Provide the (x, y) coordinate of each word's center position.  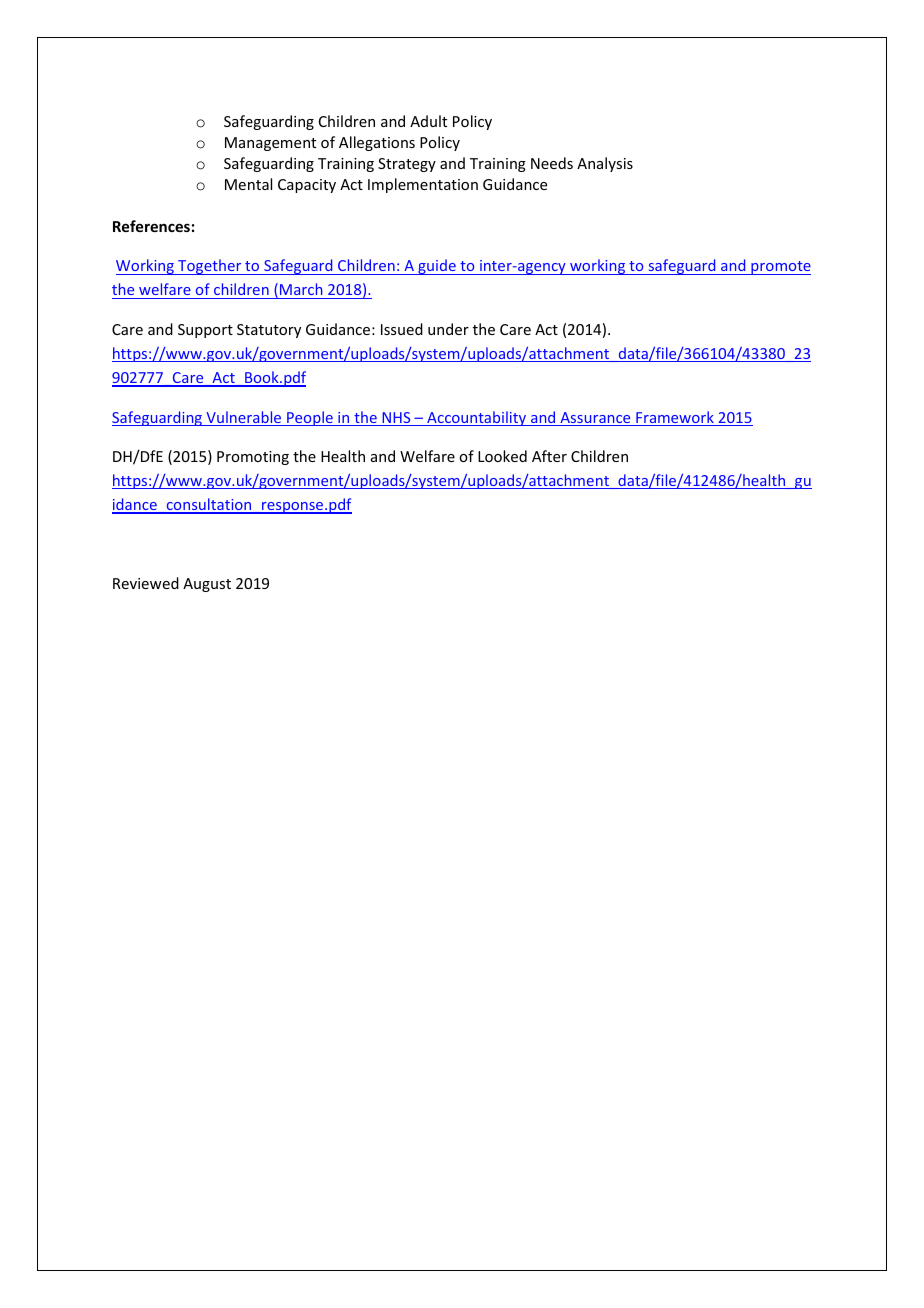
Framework (675, 418)
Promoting (253, 458)
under (448, 329)
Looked (502, 456)
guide (437, 267)
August (207, 585)
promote (780, 268)
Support (205, 331)
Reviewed (146, 583)
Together (210, 267)
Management (270, 144)
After (549, 456)
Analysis (605, 164)
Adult (428, 121)
